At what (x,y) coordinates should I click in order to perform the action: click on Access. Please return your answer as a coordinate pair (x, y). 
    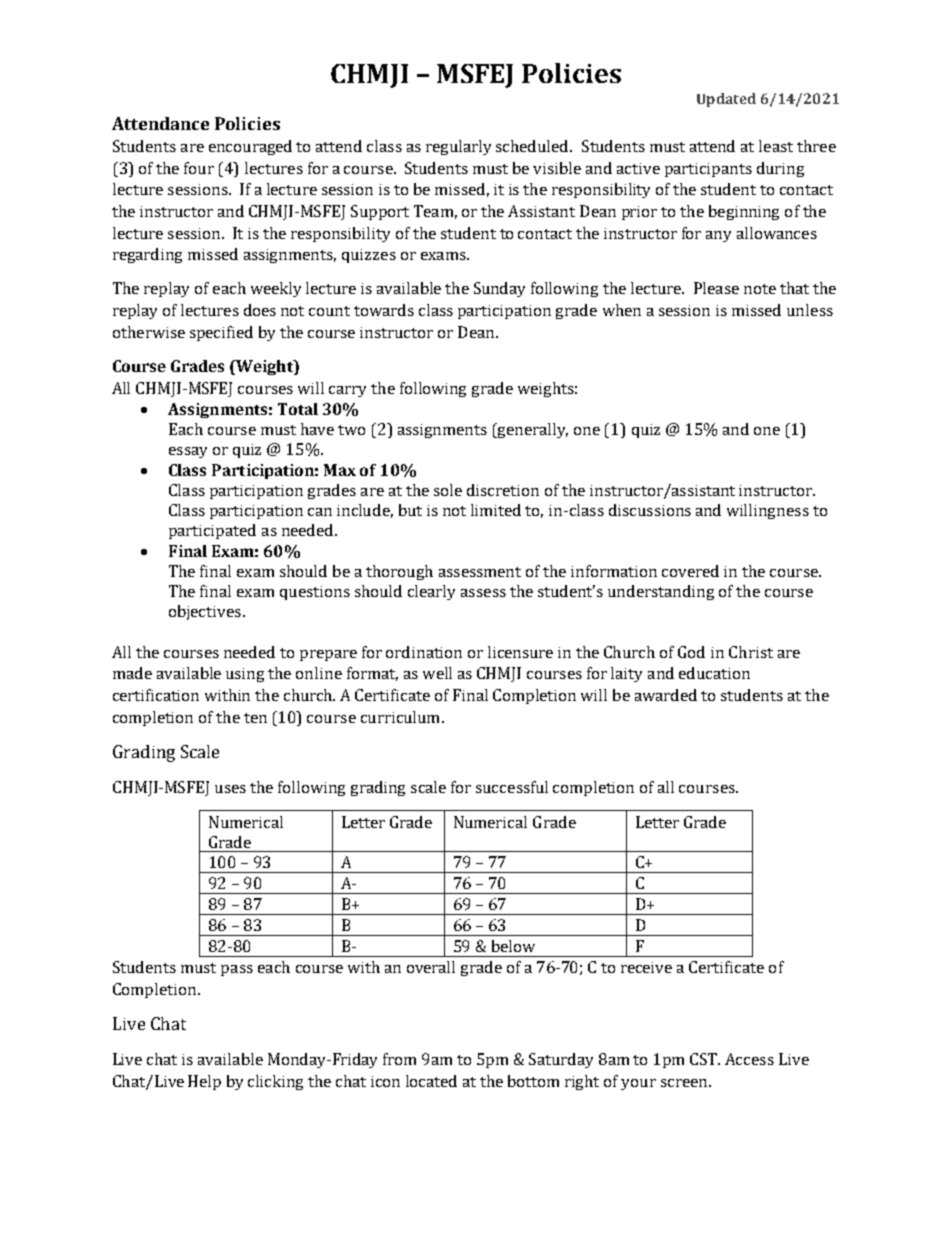
    Looking at the image, I should click on (749, 1059).
